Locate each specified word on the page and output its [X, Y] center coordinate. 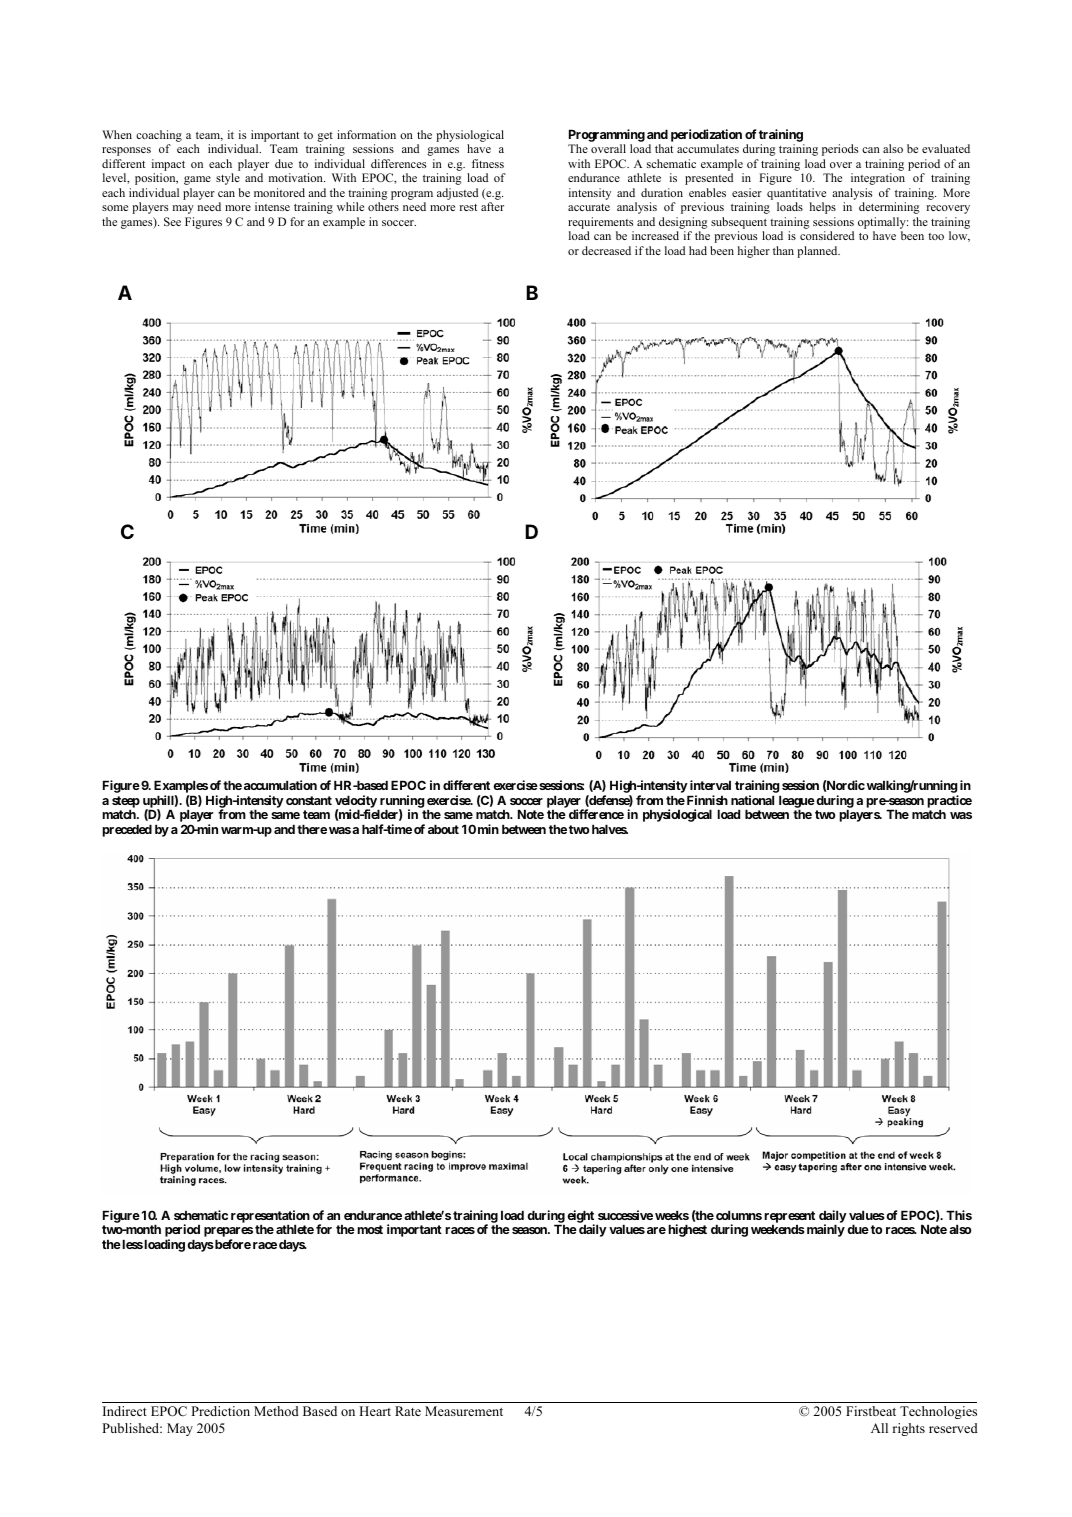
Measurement [464, 1411]
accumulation [280, 785]
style [228, 179]
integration [878, 179]
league [797, 802]
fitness [488, 163]
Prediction [220, 1411]
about [443, 829]
